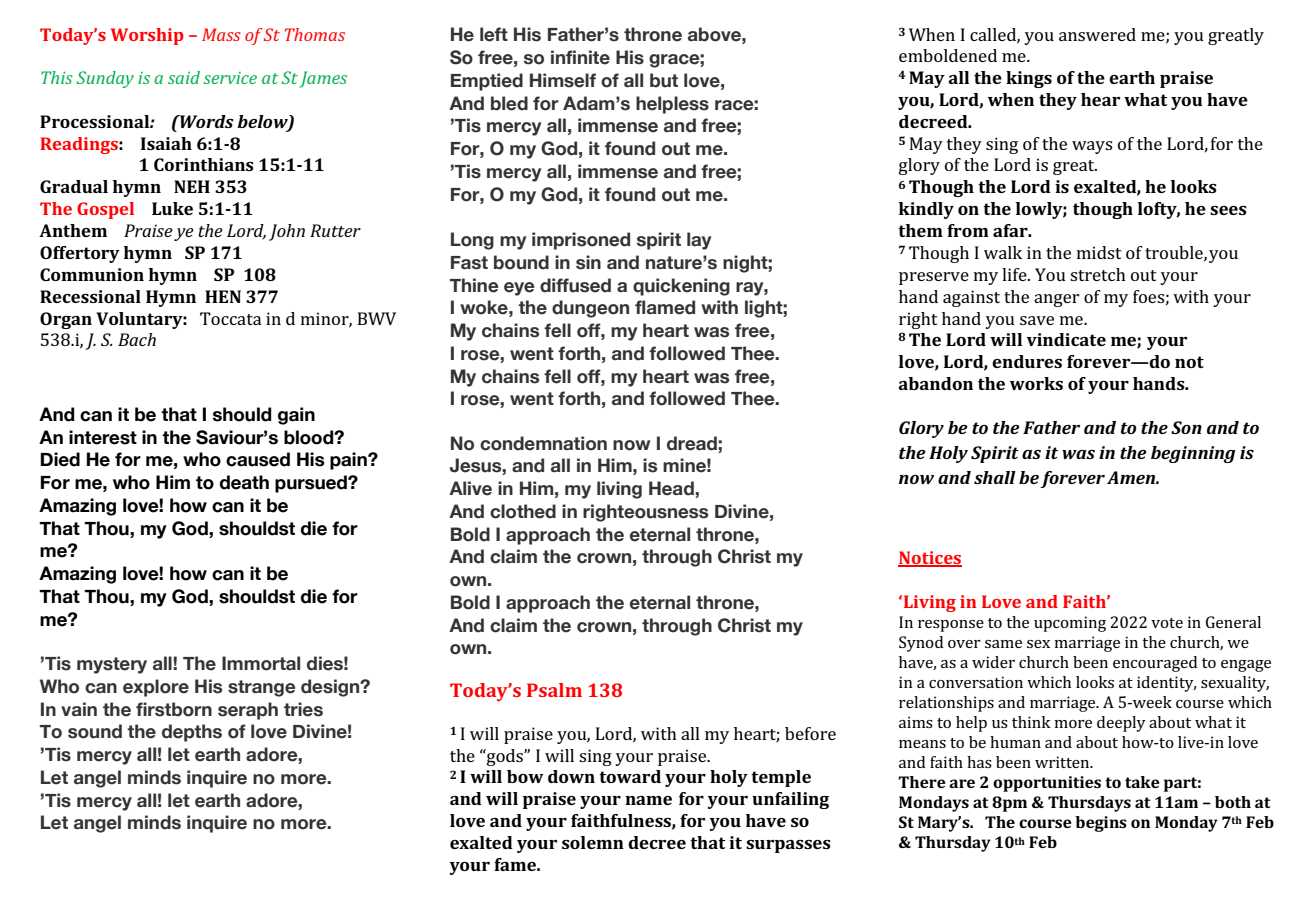 This page has height=924, width=1308. I want to click on death, so click(244, 482).
